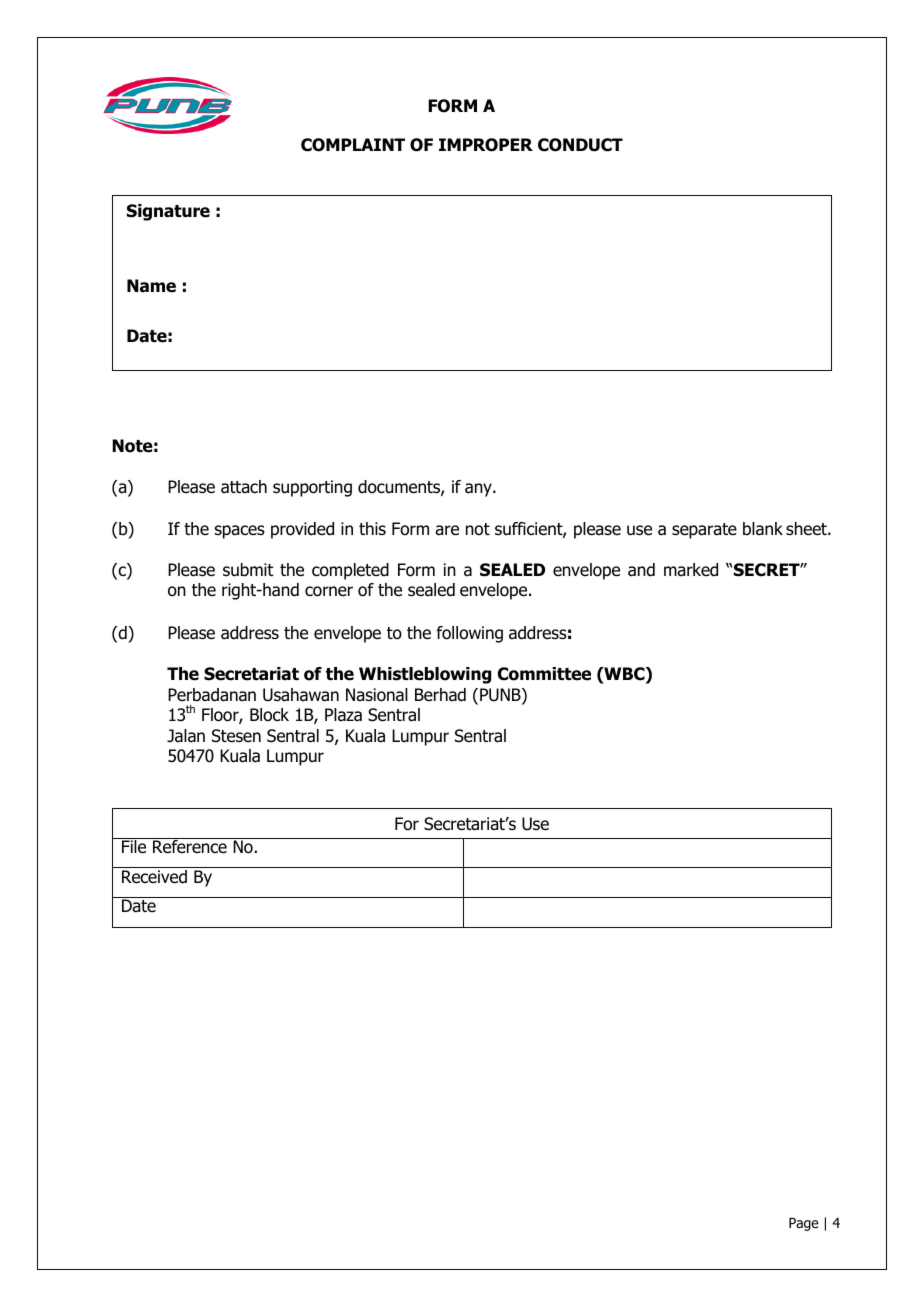  I want to click on Reference, so click(190, 846).
